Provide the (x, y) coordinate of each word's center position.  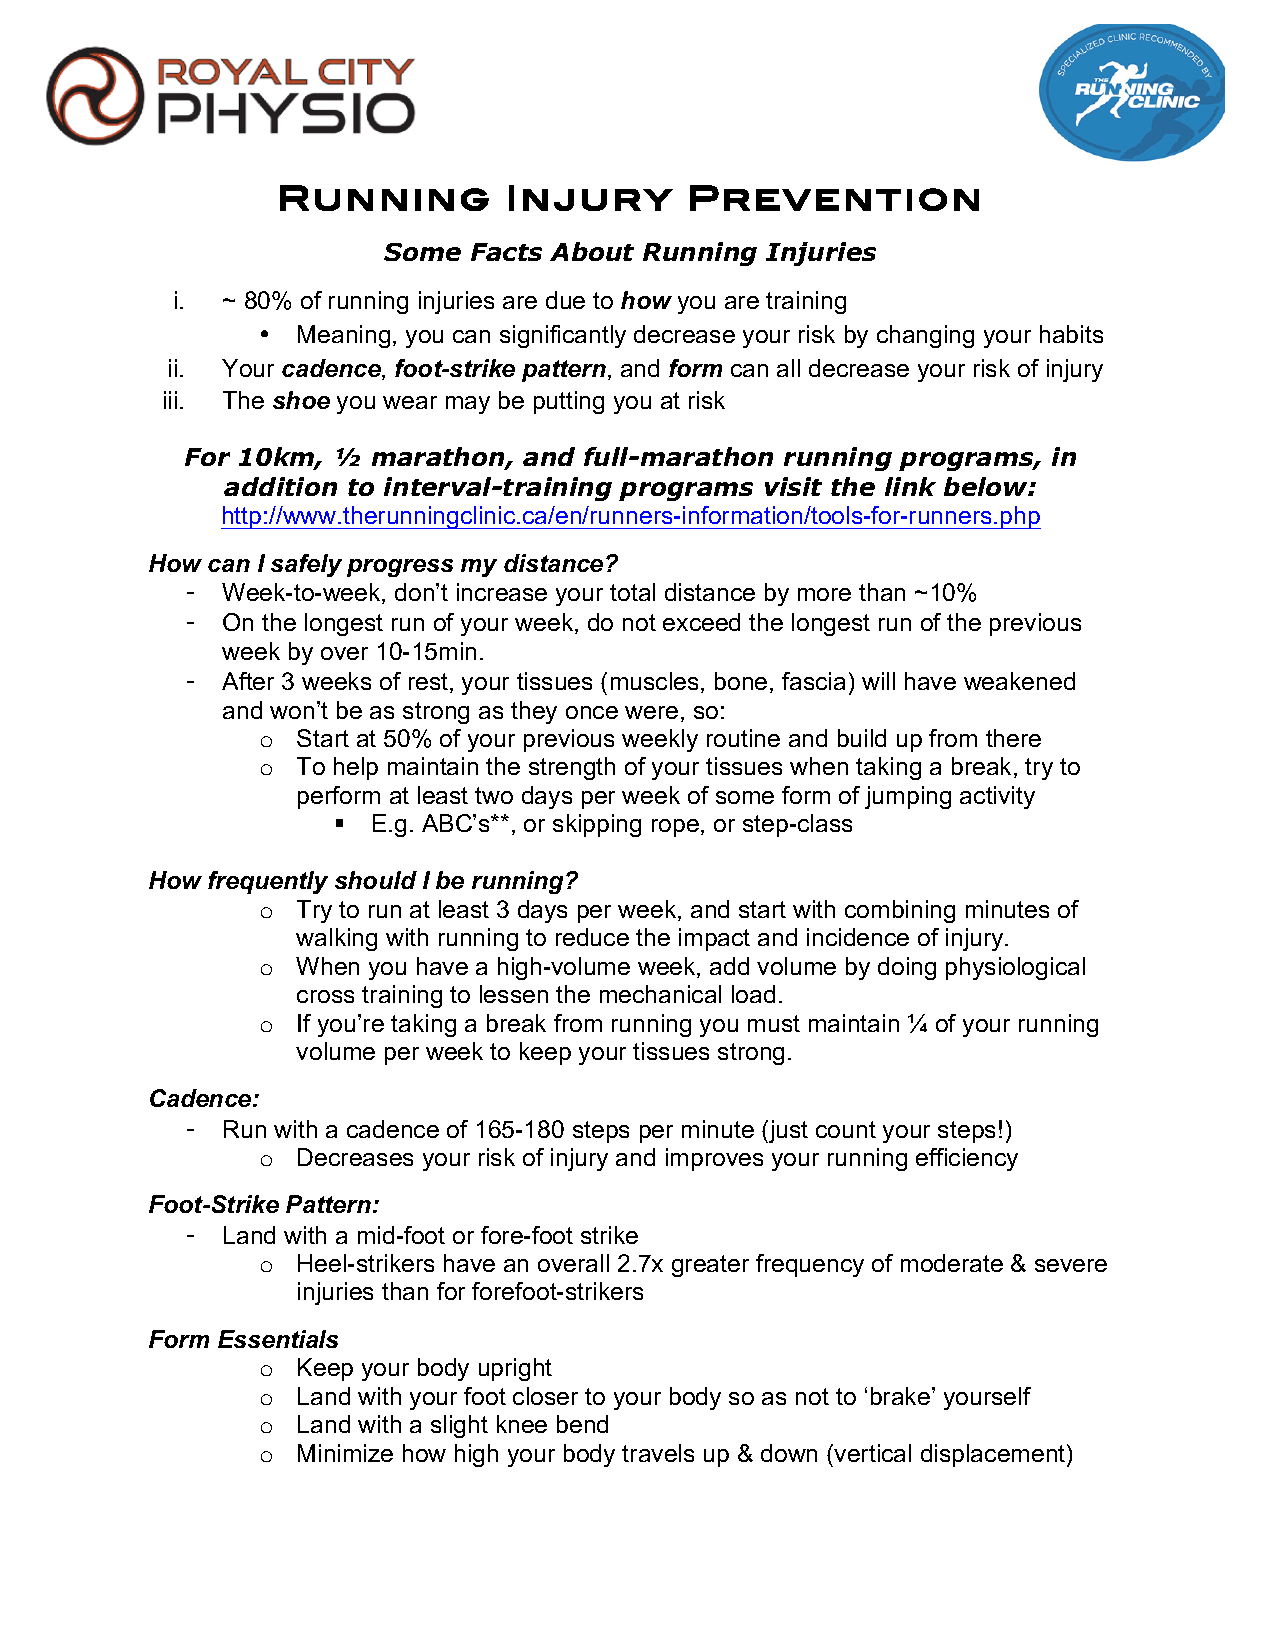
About (592, 251)
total (632, 592)
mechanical (660, 994)
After (248, 681)
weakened (1019, 681)
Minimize (345, 1453)
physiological (1015, 968)
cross (325, 996)
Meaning (344, 336)
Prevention (834, 198)
